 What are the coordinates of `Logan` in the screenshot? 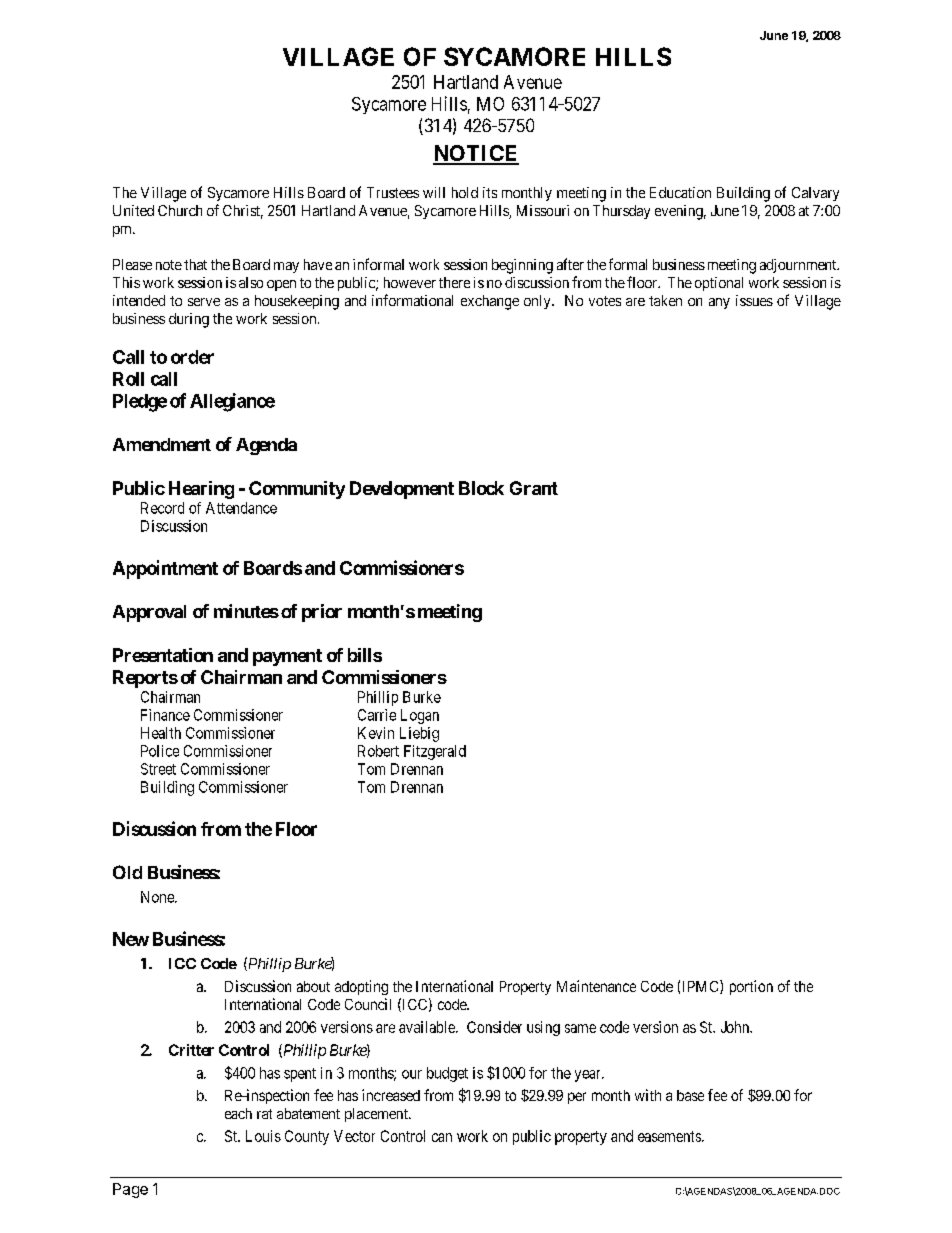 It's located at (420, 716).
